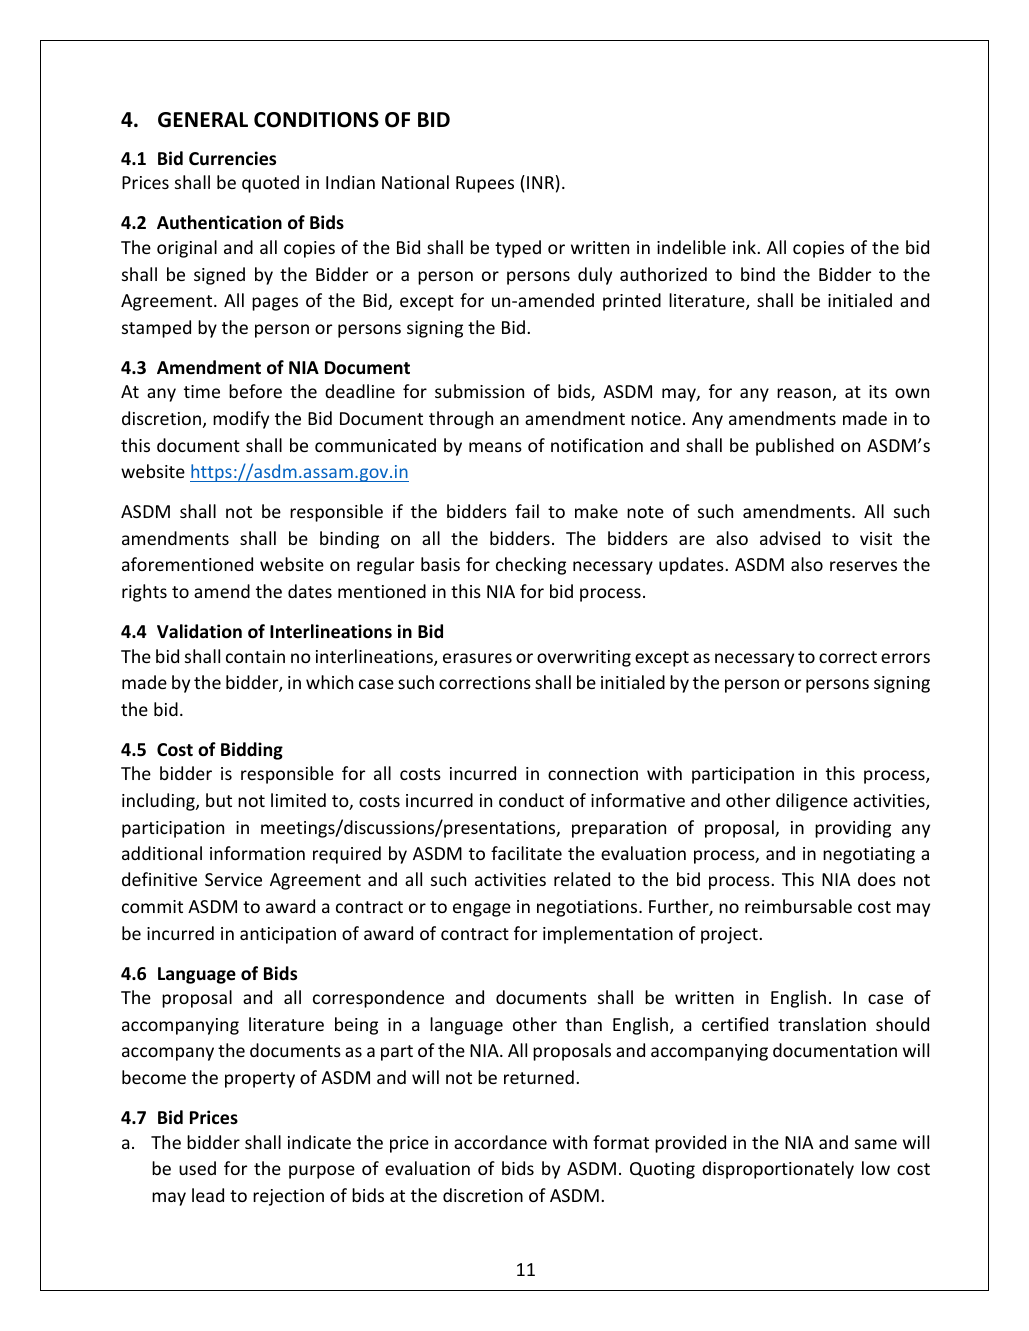  Describe the element at coordinates (232, 158) in the page. I see `Currencies` at that location.
